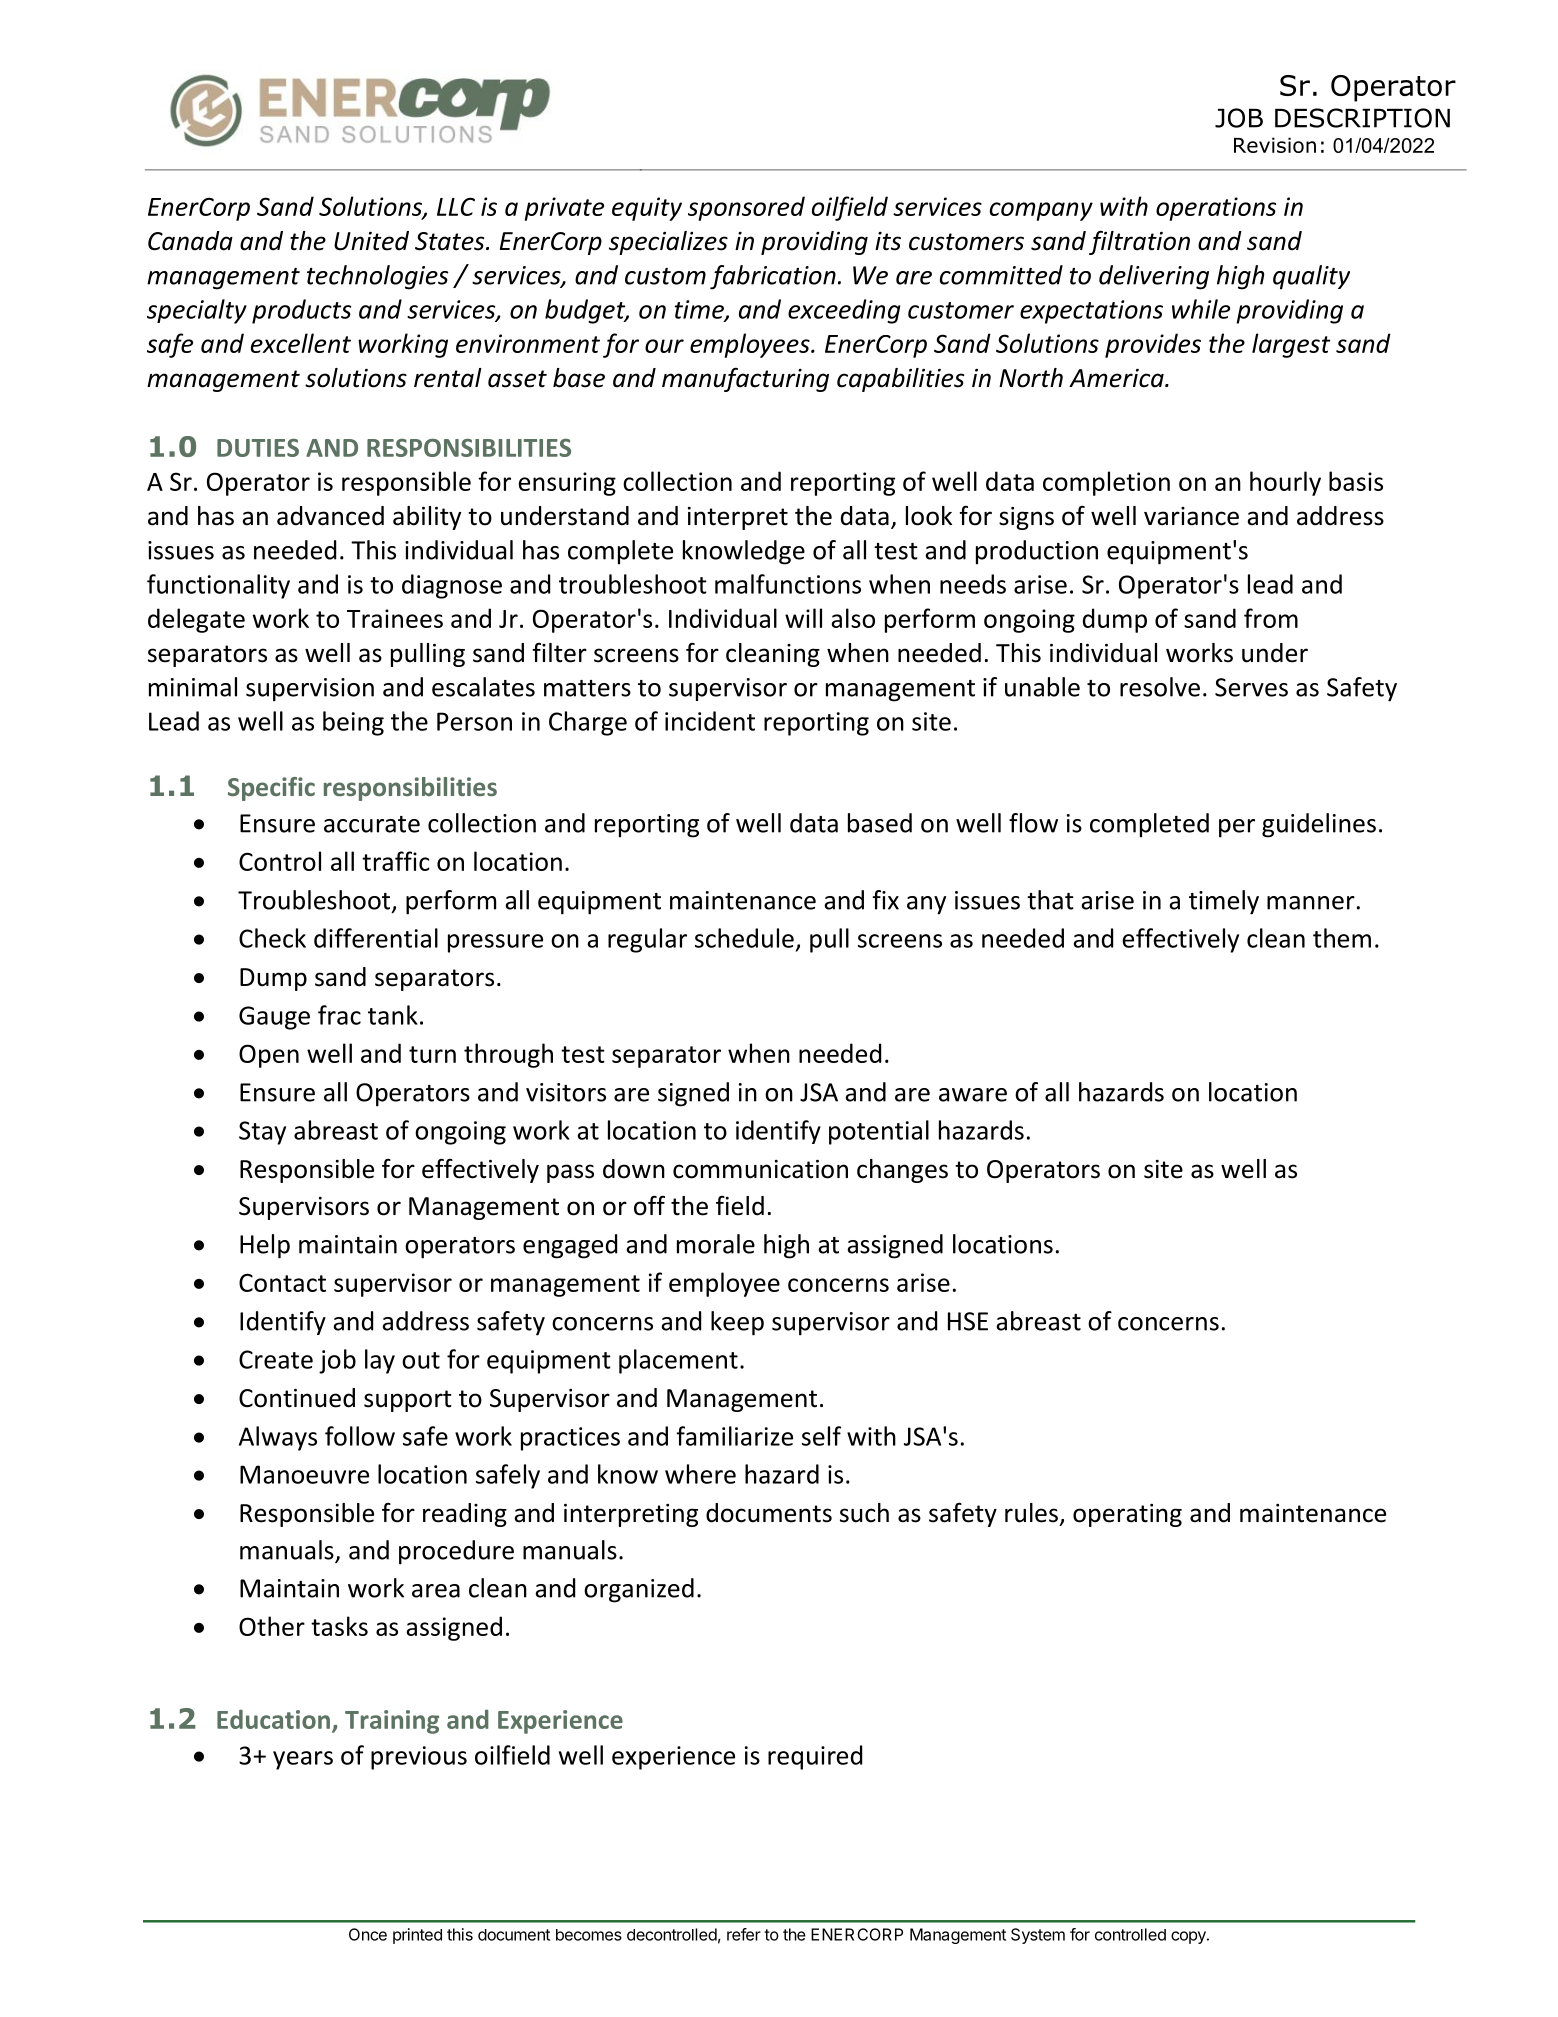  I want to click on refer, so click(744, 1934).
